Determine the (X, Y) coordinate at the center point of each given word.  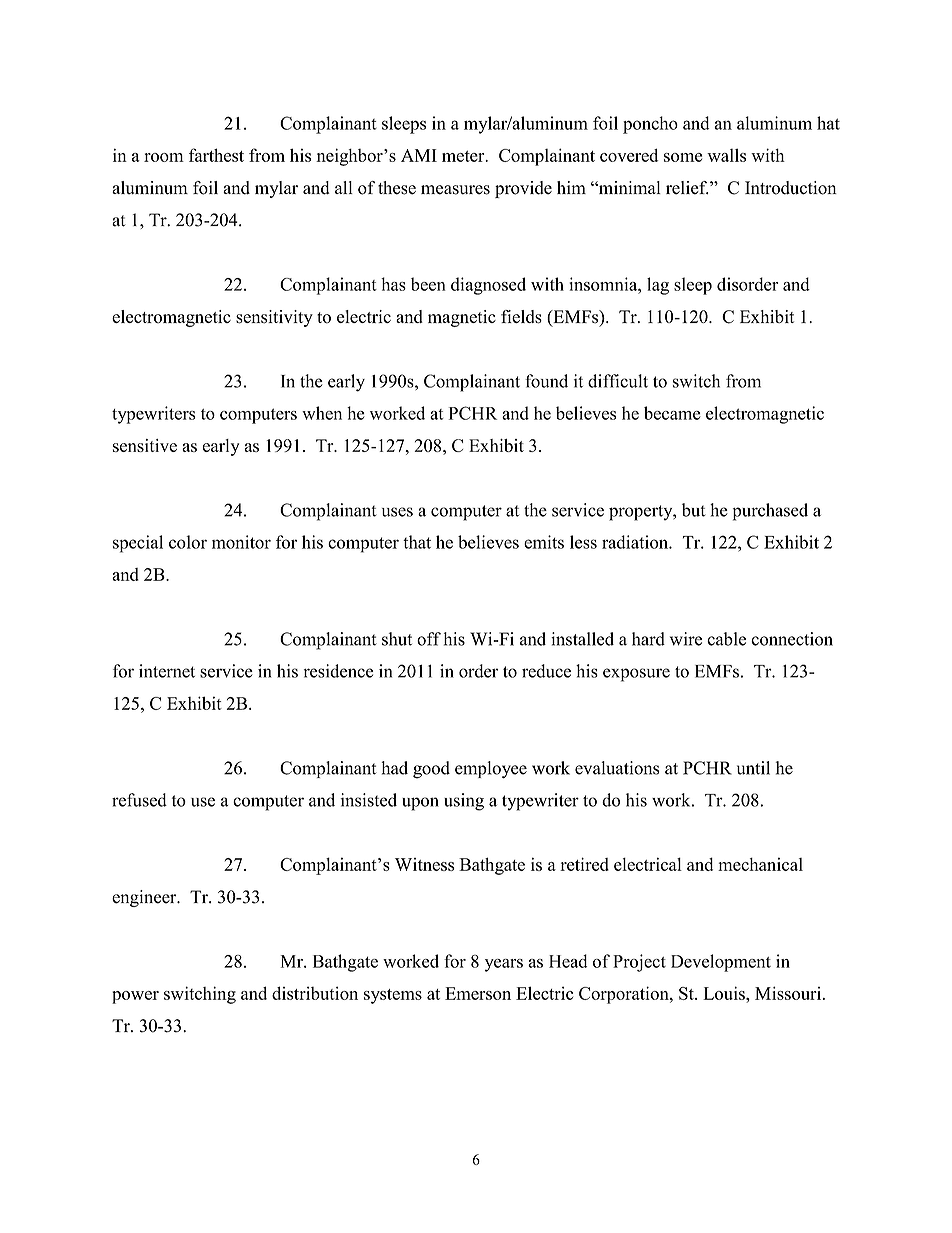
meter (464, 156)
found (546, 381)
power (135, 997)
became (672, 413)
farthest (216, 155)
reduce (546, 671)
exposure (636, 675)
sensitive (145, 445)
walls (726, 155)
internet (167, 671)
